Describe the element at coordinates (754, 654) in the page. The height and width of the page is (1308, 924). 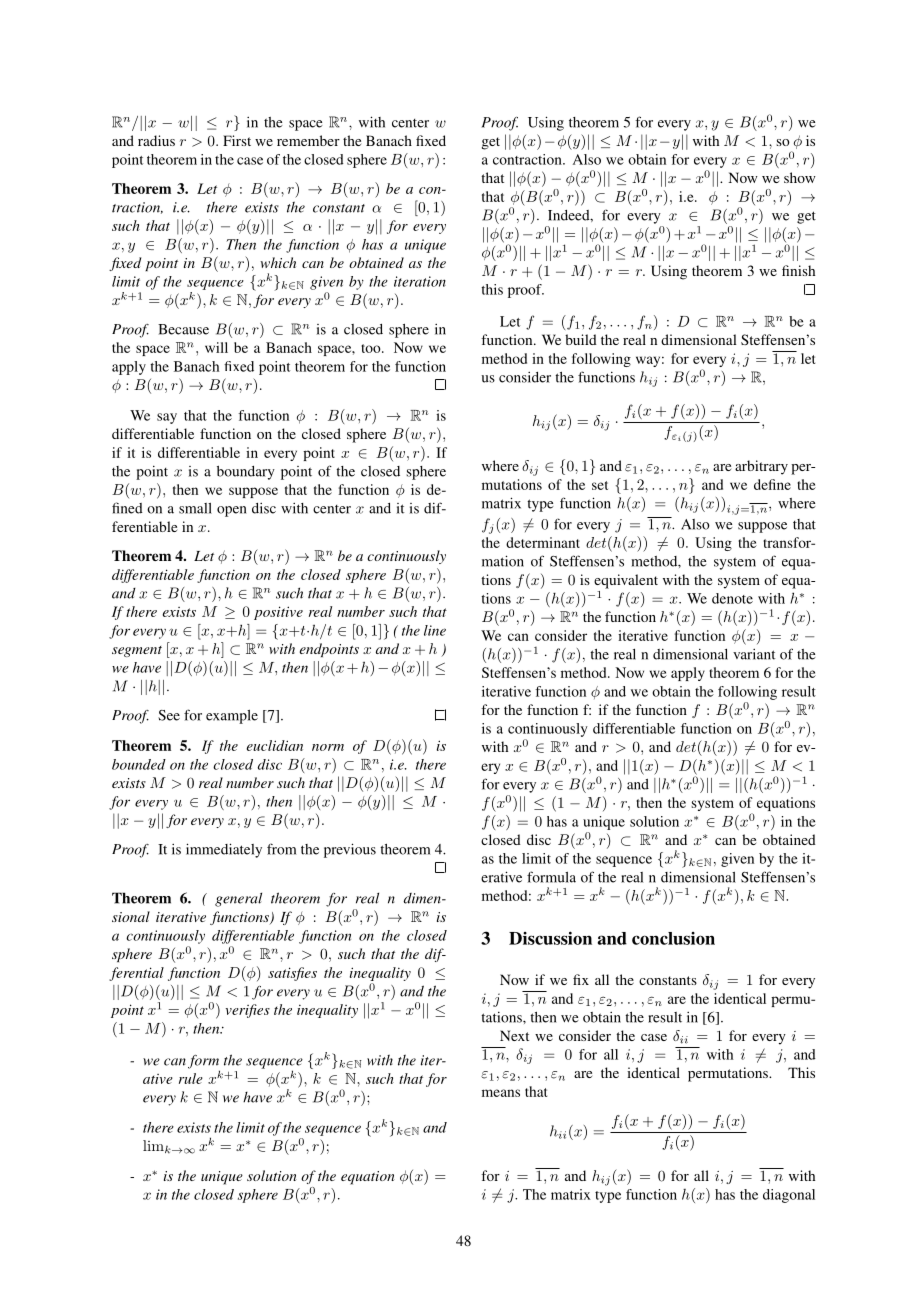
I see `variant` at that location.
